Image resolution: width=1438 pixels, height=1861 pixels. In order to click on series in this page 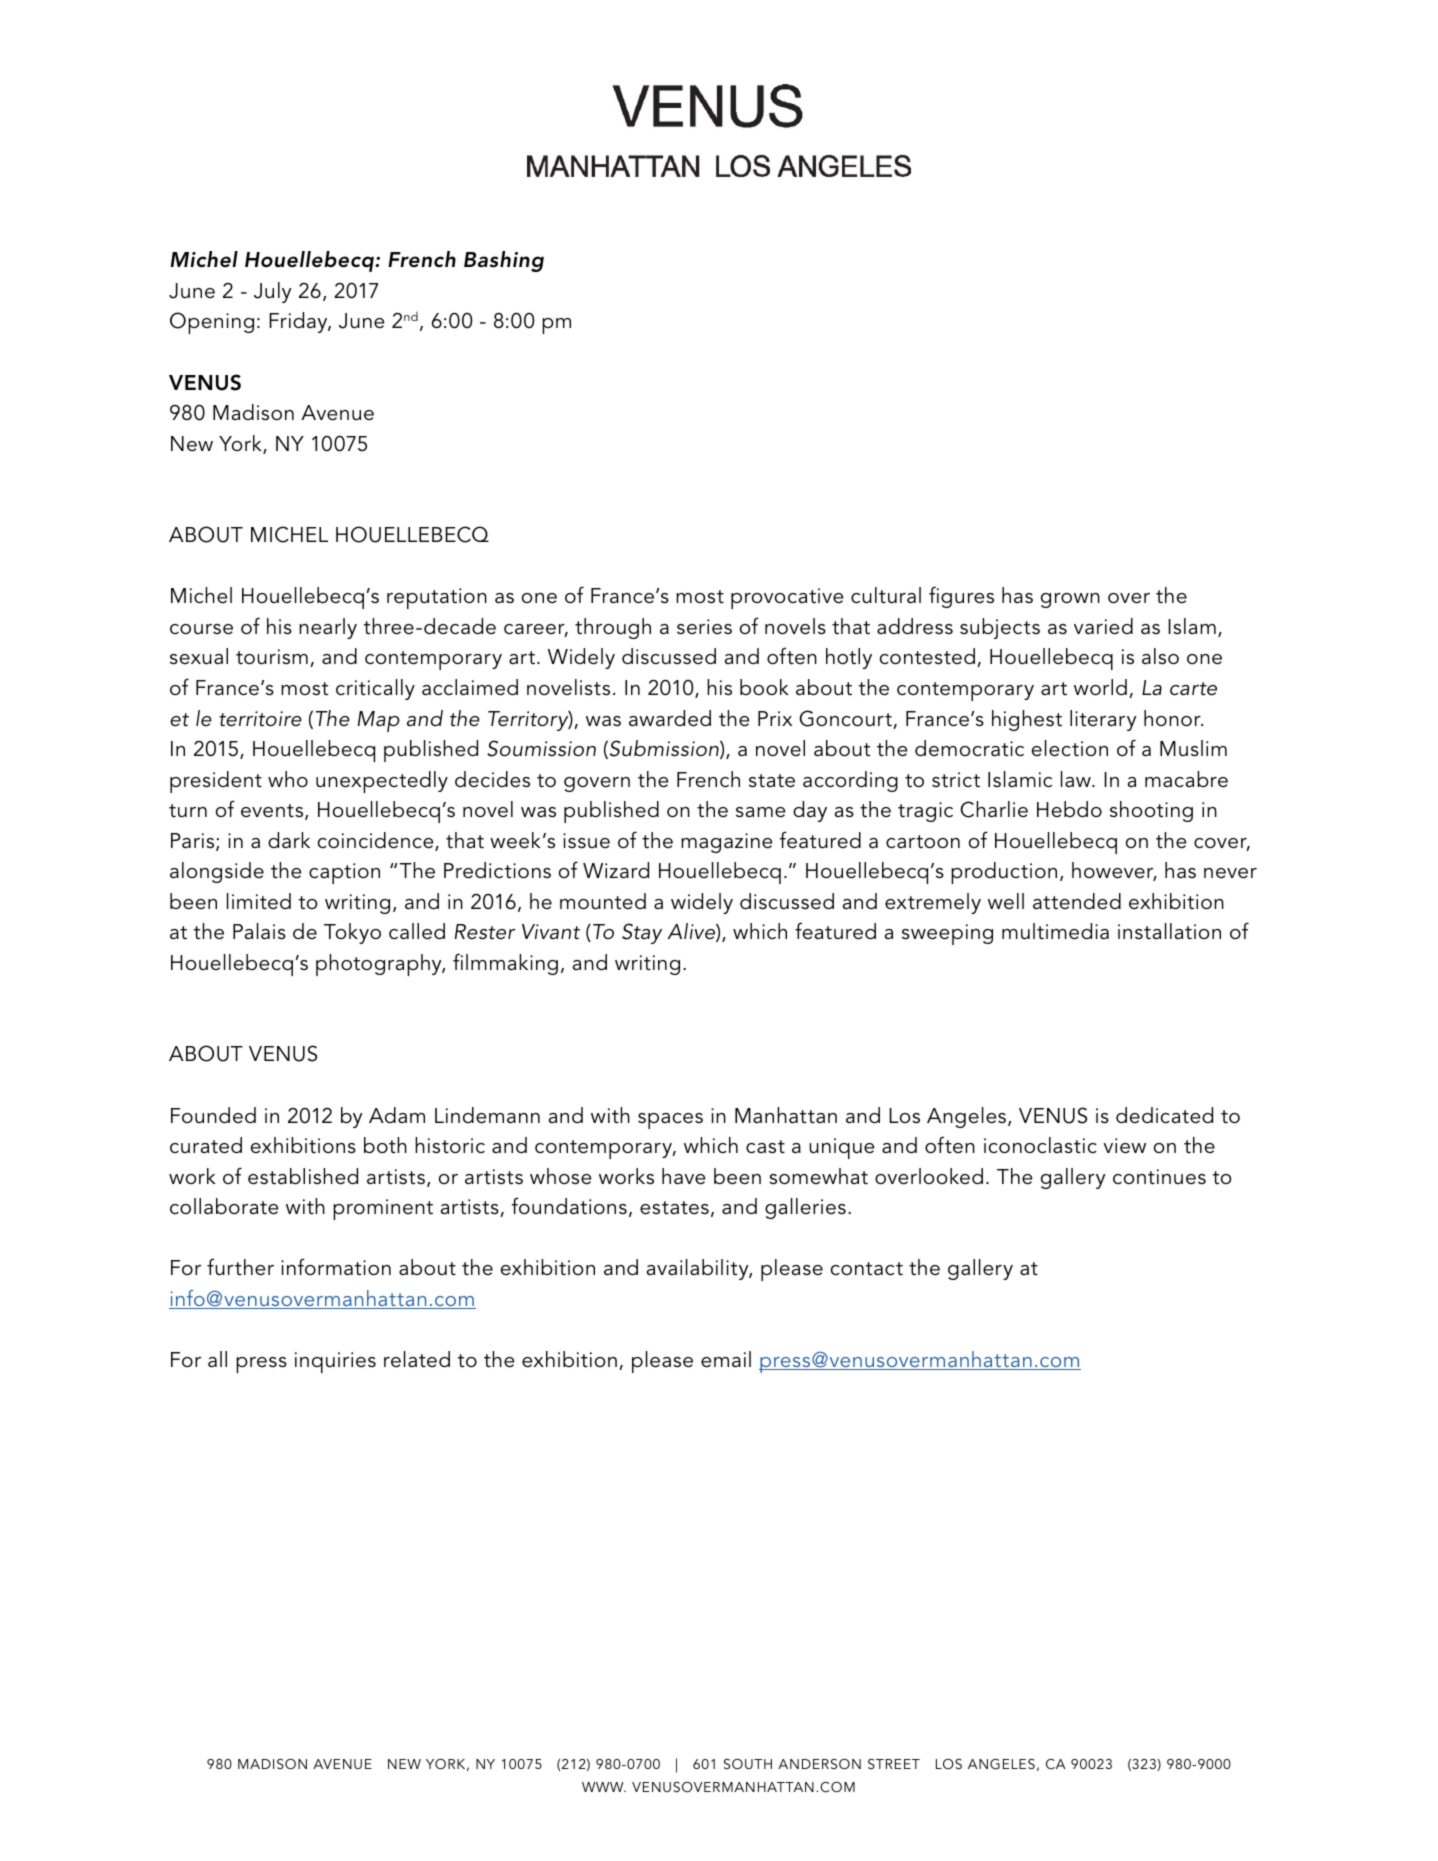, I will do `click(704, 627)`.
